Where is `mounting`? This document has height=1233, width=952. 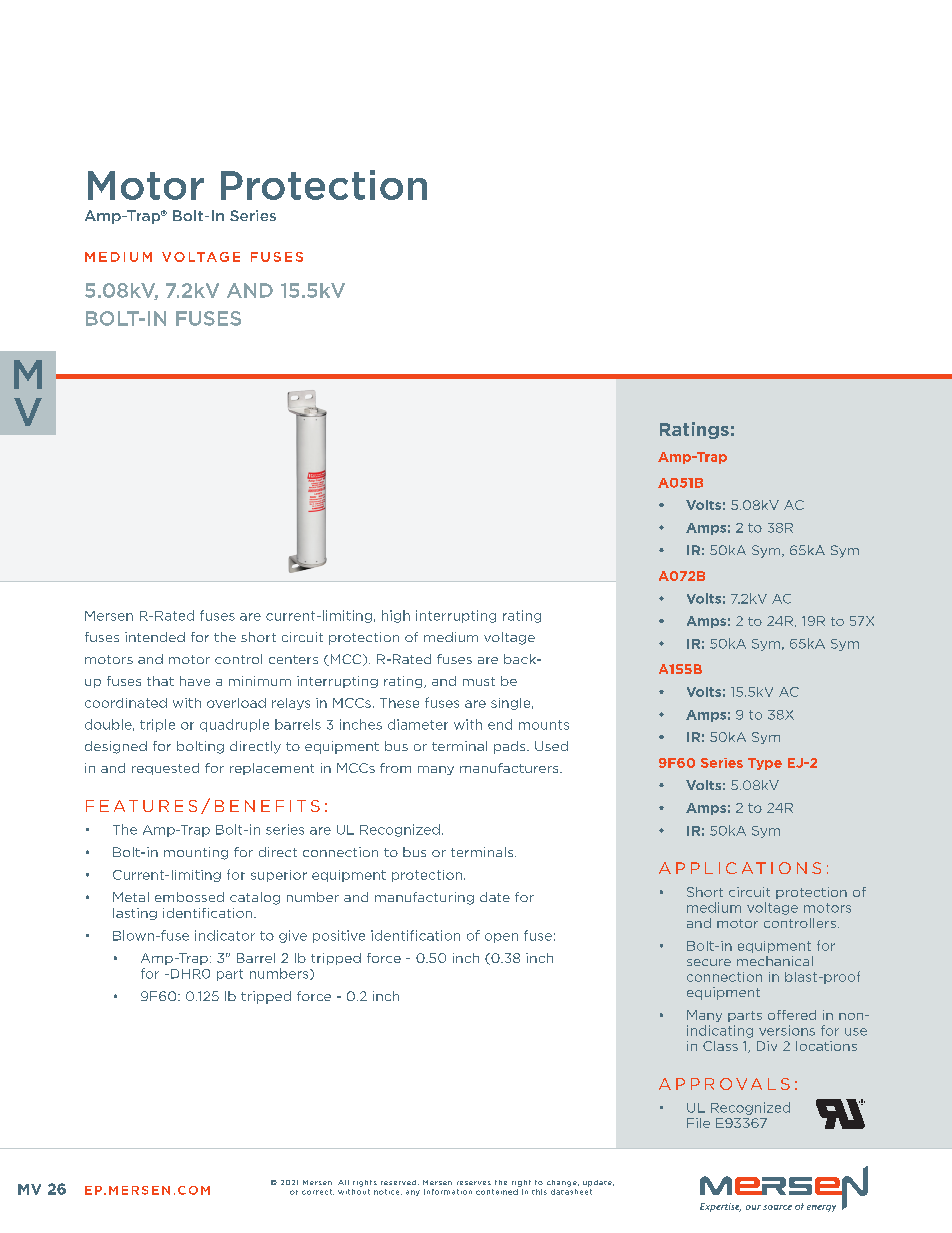
mounting is located at coordinates (196, 853).
